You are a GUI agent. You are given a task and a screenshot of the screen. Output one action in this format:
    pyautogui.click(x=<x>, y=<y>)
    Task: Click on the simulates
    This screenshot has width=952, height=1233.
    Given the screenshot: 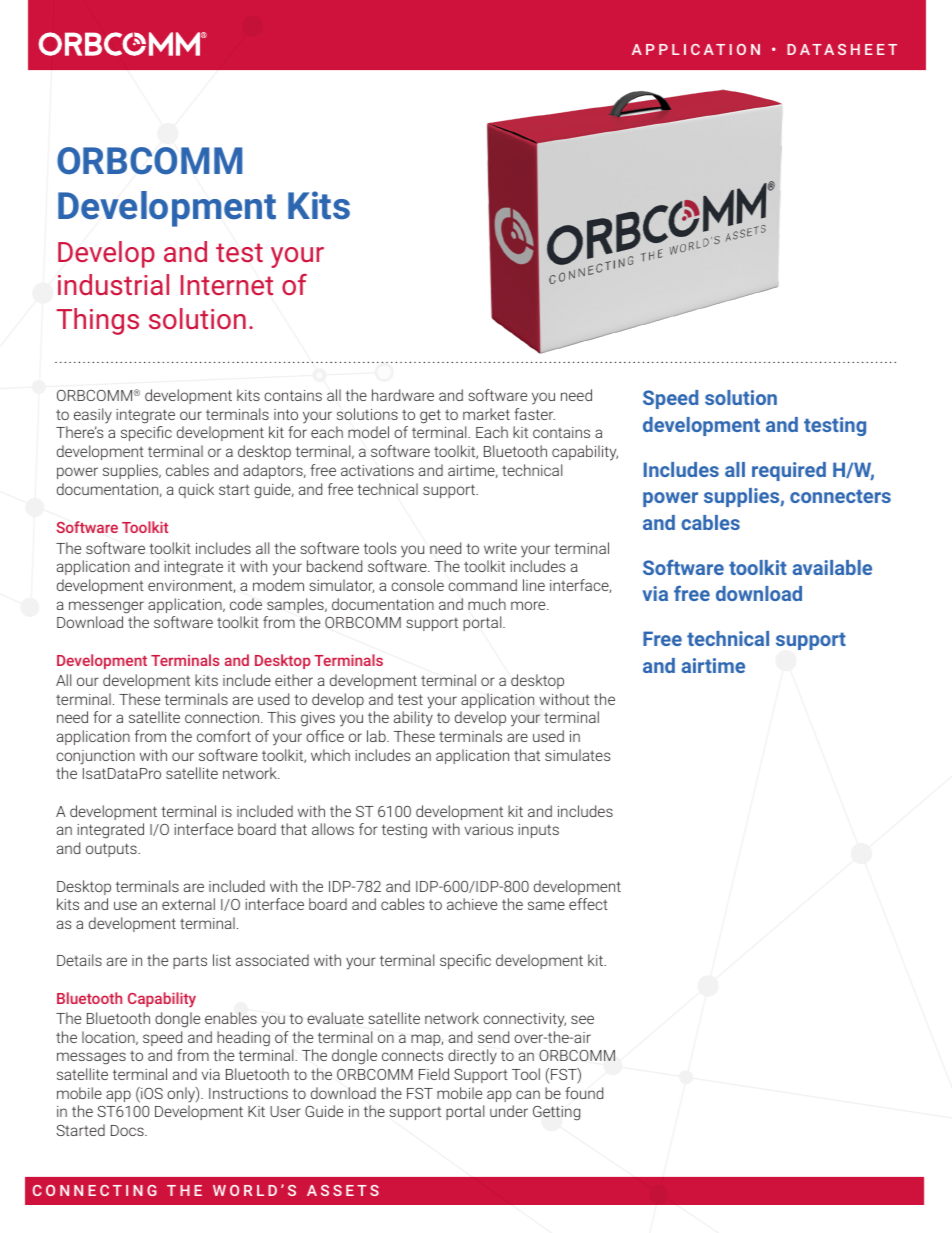 What is the action you would take?
    pyautogui.click(x=577, y=755)
